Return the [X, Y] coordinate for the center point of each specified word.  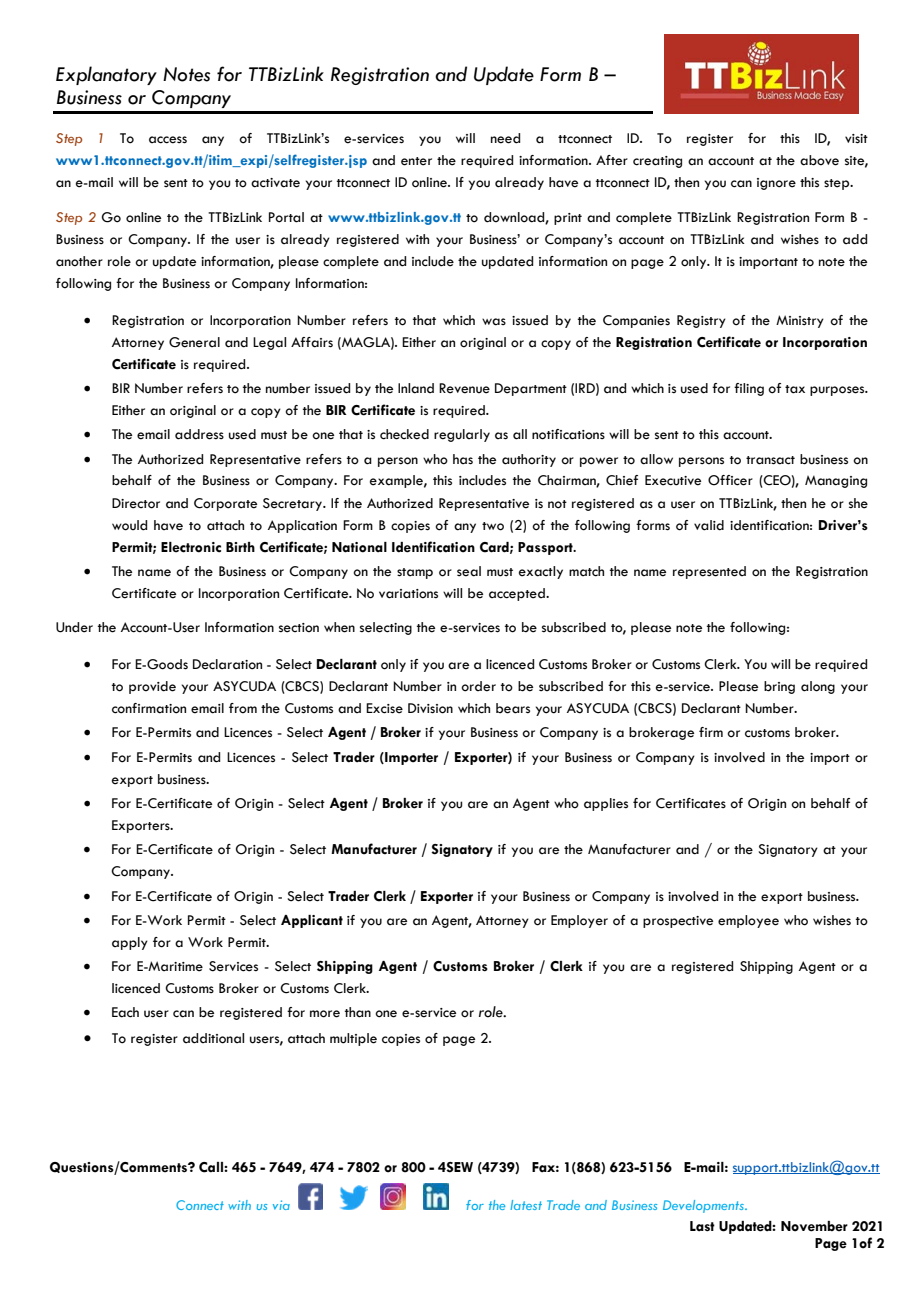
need [505, 138]
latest [526, 1205]
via [281, 1205]
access [168, 140]
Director [136, 503]
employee [748, 921]
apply [130, 943]
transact [770, 460]
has [463, 459]
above [819, 160]
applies [606, 804]
